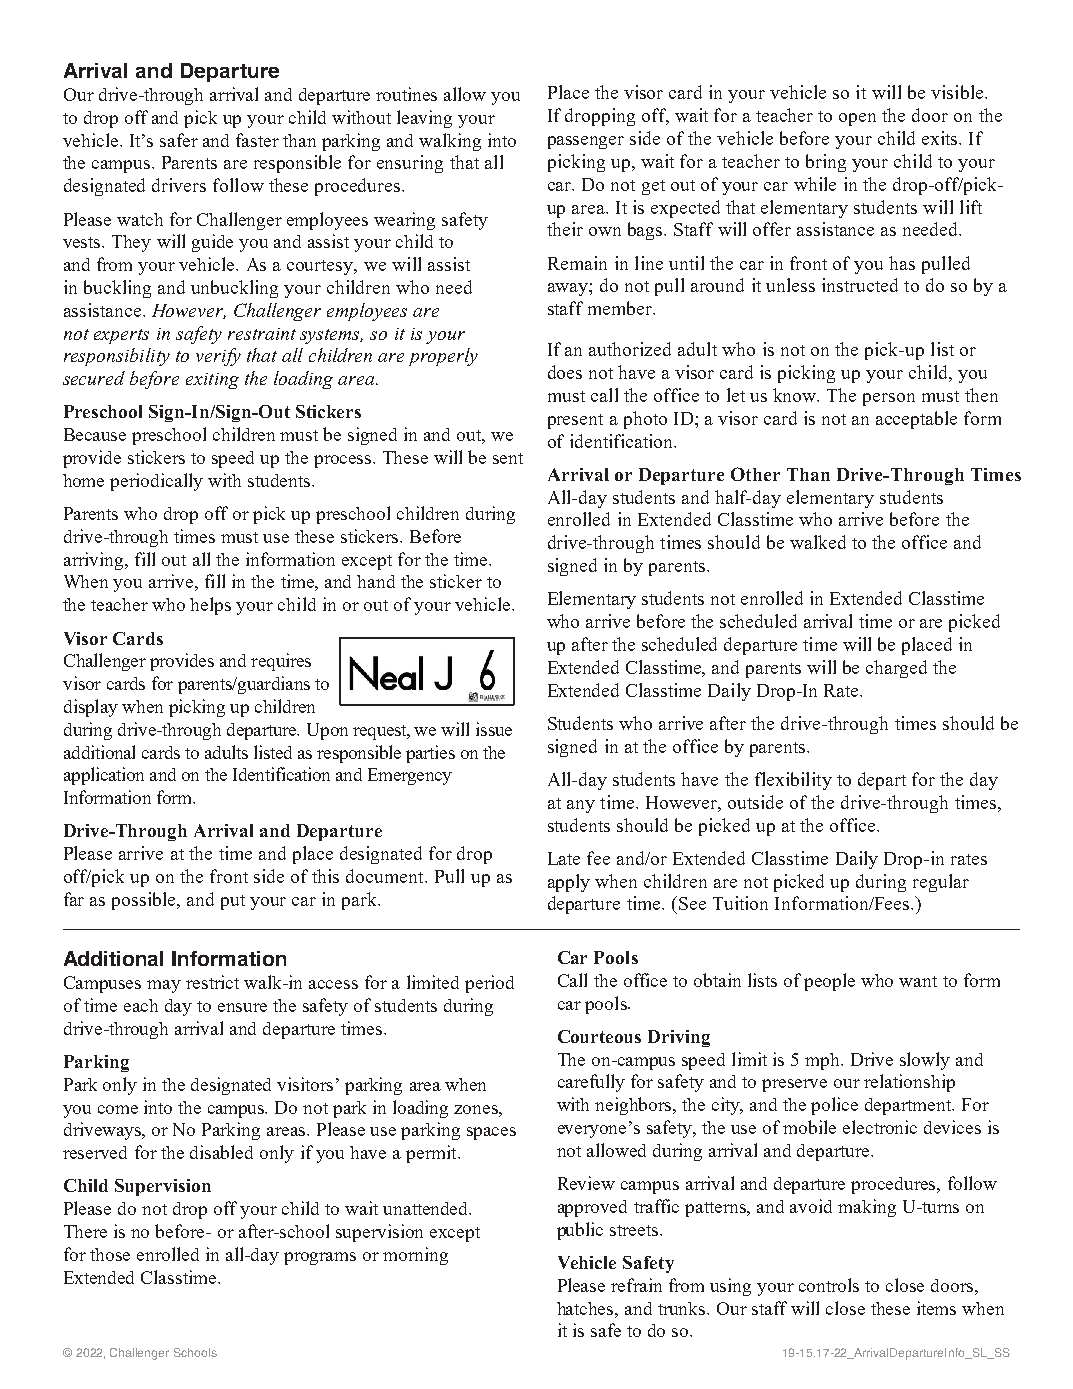 Image resolution: width=1073 pixels, height=1389 pixels. I want to click on hatches, so click(586, 1308).
